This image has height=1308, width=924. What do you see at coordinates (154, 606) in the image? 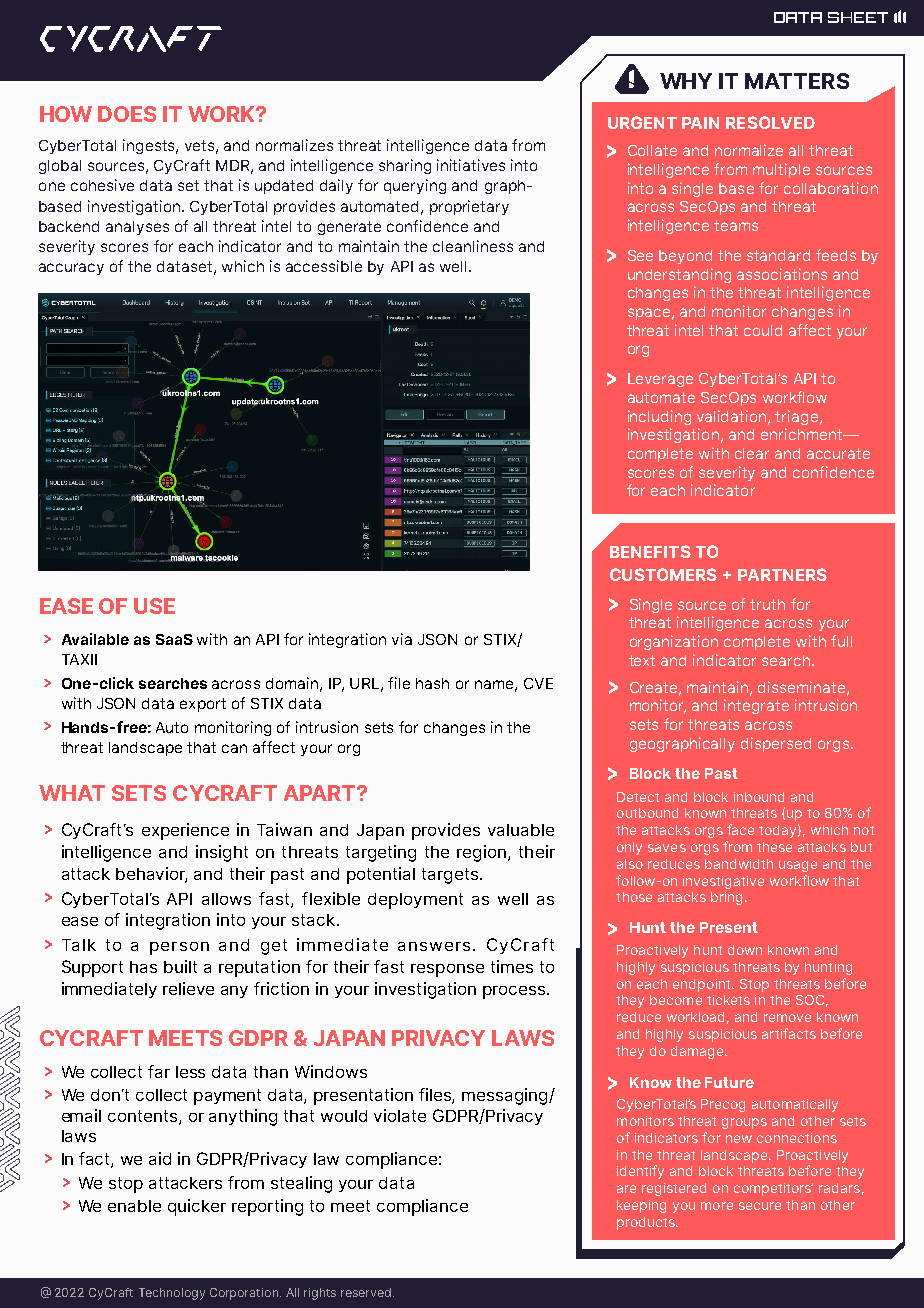
I see `USE` at bounding box center [154, 606].
